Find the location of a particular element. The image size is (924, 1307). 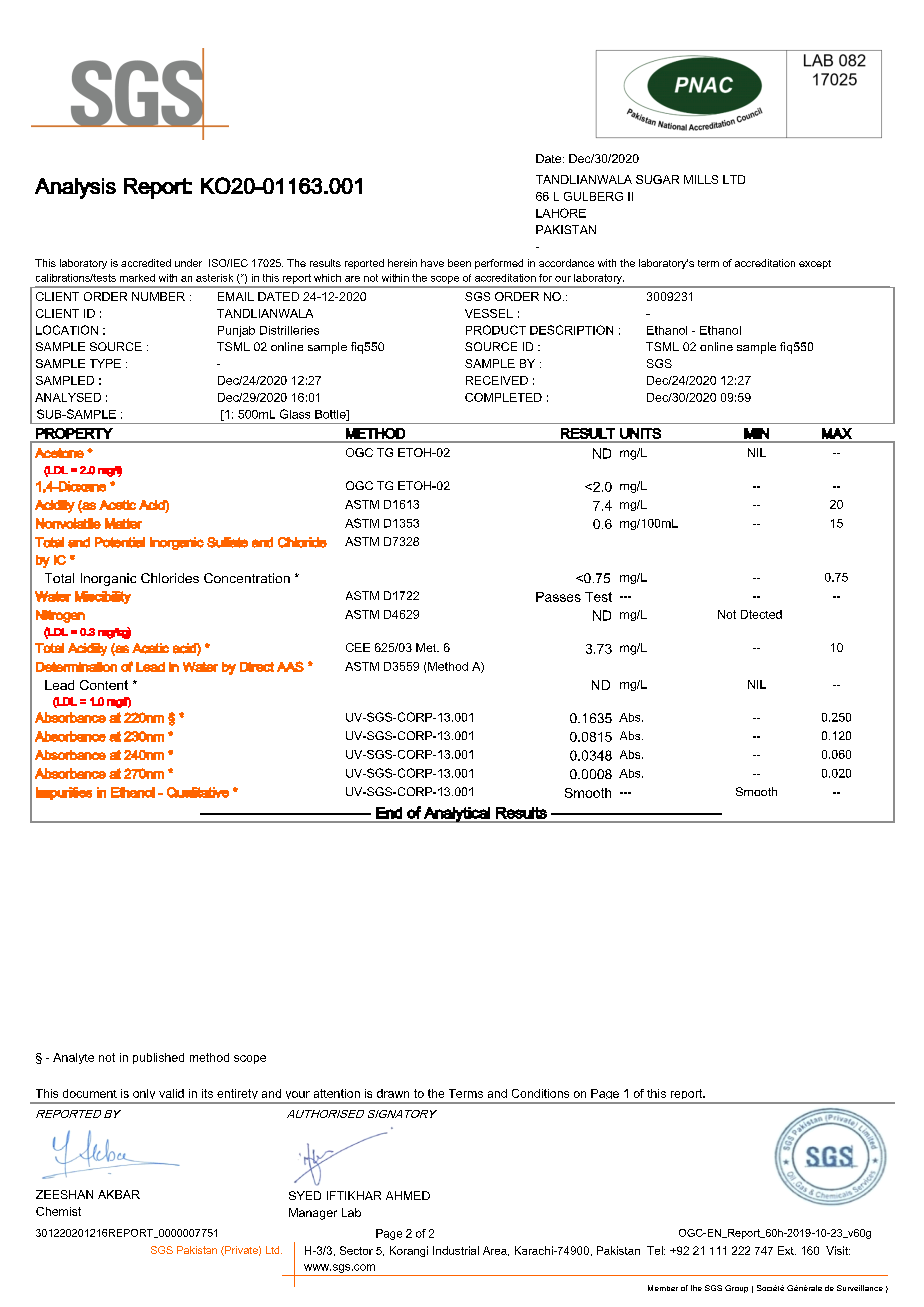

Passes is located at coordinates (558, 597).
